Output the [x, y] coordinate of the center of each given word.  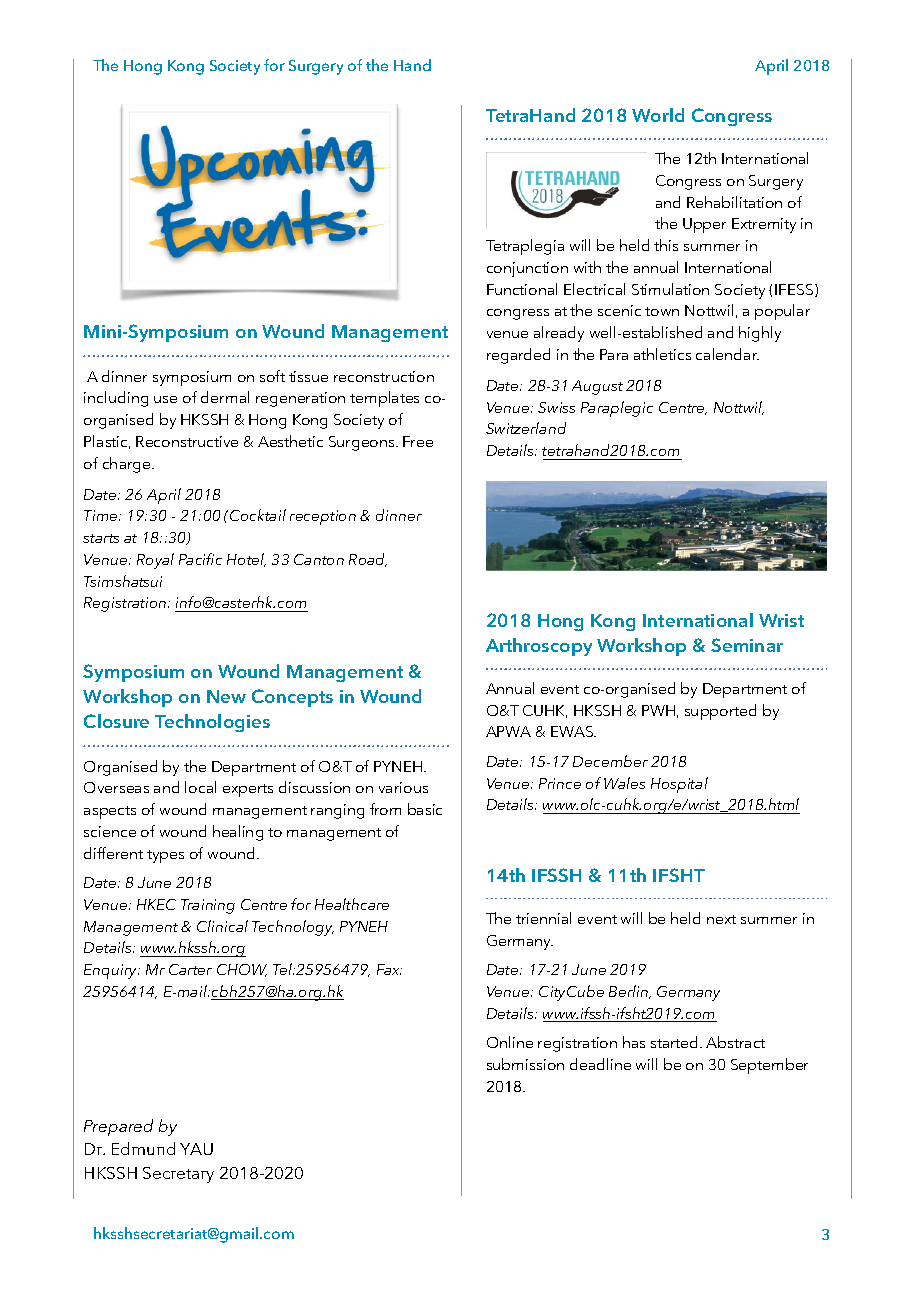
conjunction [527, 269]
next [721, 919]
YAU [196, 1149]
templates [384, 399]
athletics [662, 354]
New [226, 696]
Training [208, 906]
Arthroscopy [539, 647]
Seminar [747, 645]
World [658, 115]
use [165, 399]
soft [272, 376]
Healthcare [352, 904]
